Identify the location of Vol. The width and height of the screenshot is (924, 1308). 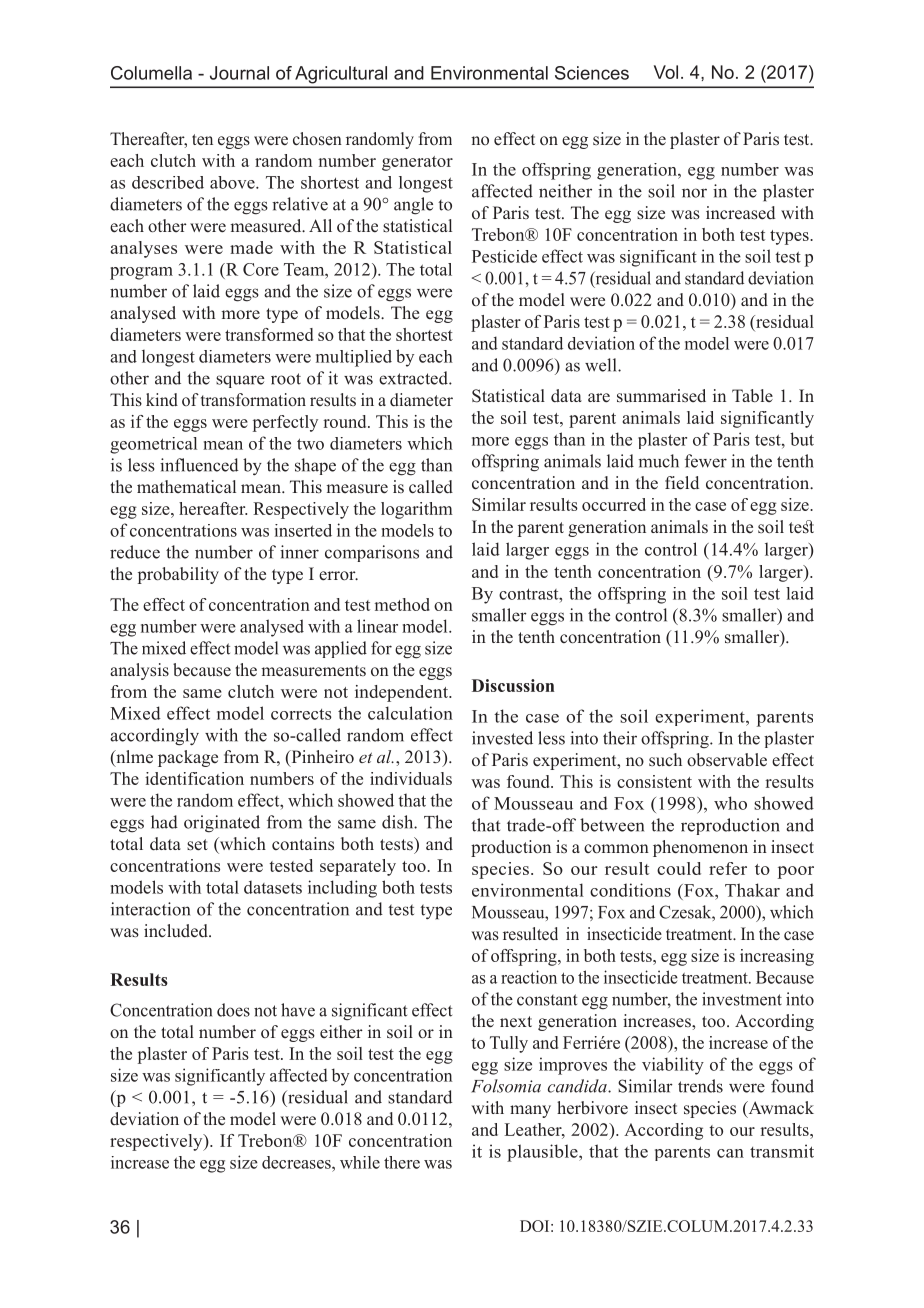
(666, 72).
